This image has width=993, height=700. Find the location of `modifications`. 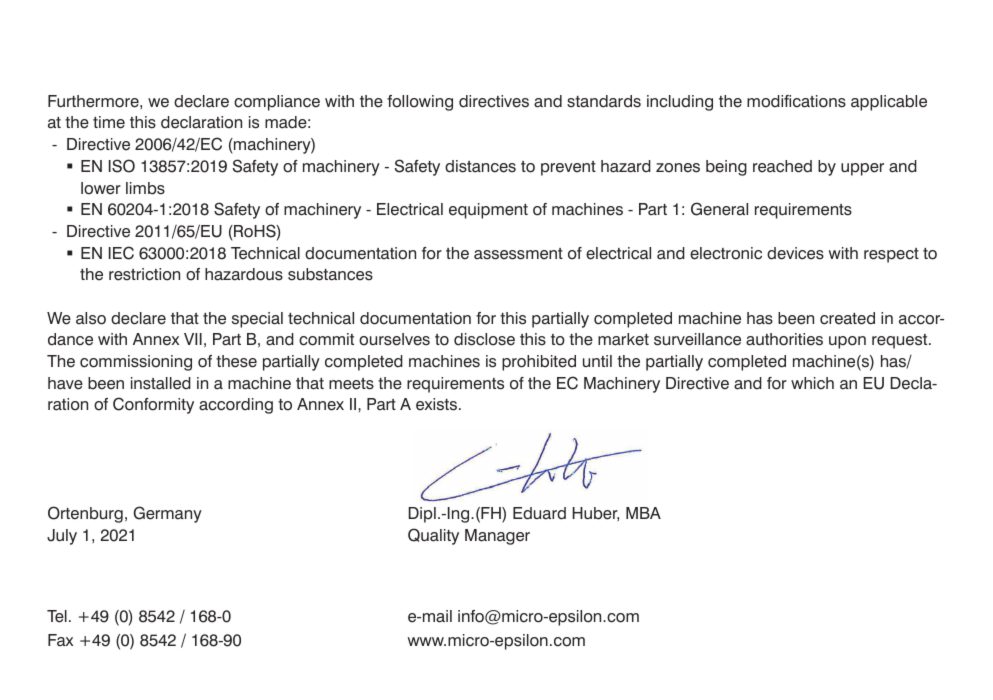

modifications is located at coordinates (796, 101).
